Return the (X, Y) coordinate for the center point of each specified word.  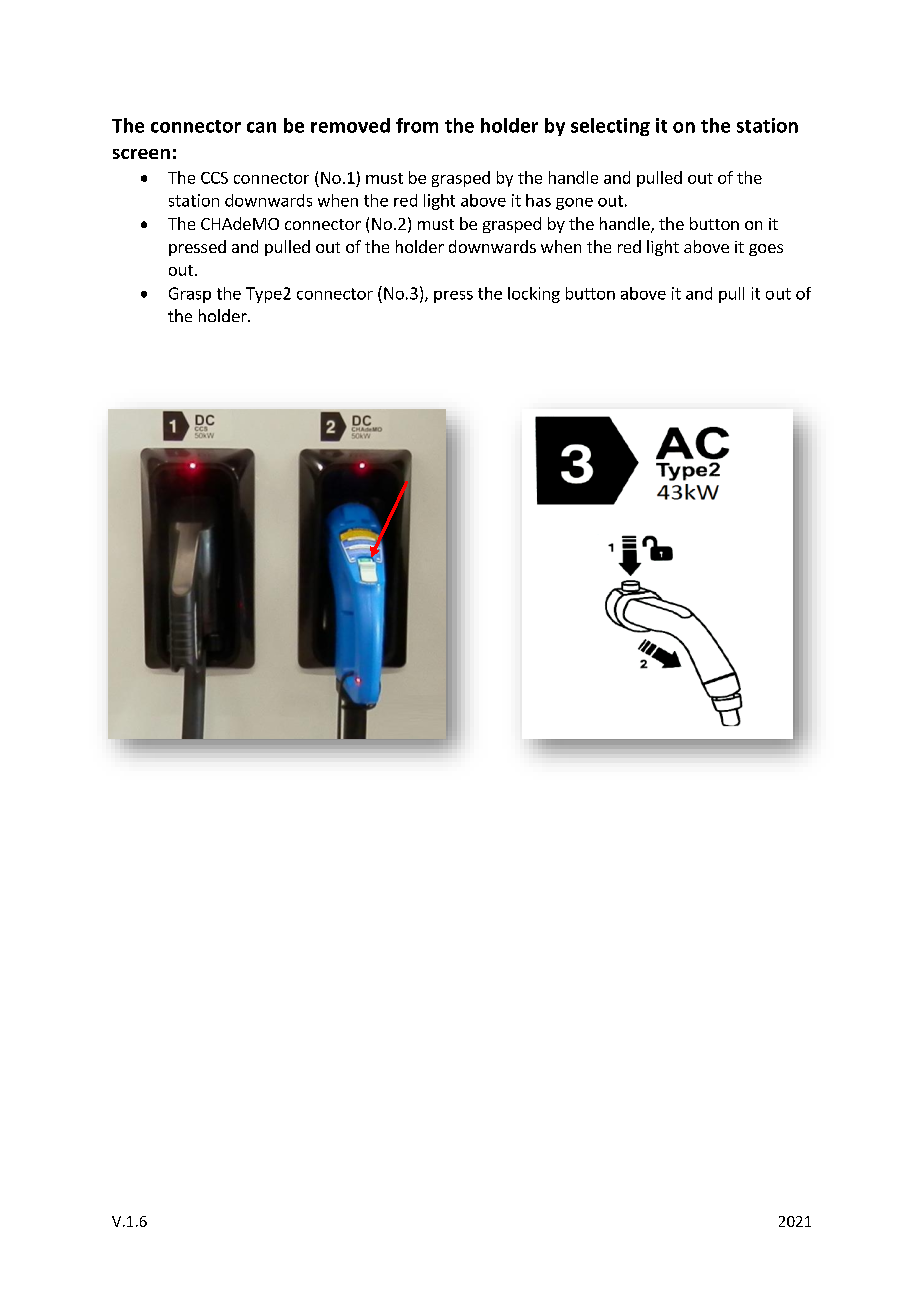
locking (534, 295)
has (538, 200)
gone (574, 204)
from (417, 125)
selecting (610, 127)
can (261, 127)
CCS (214, 178)
